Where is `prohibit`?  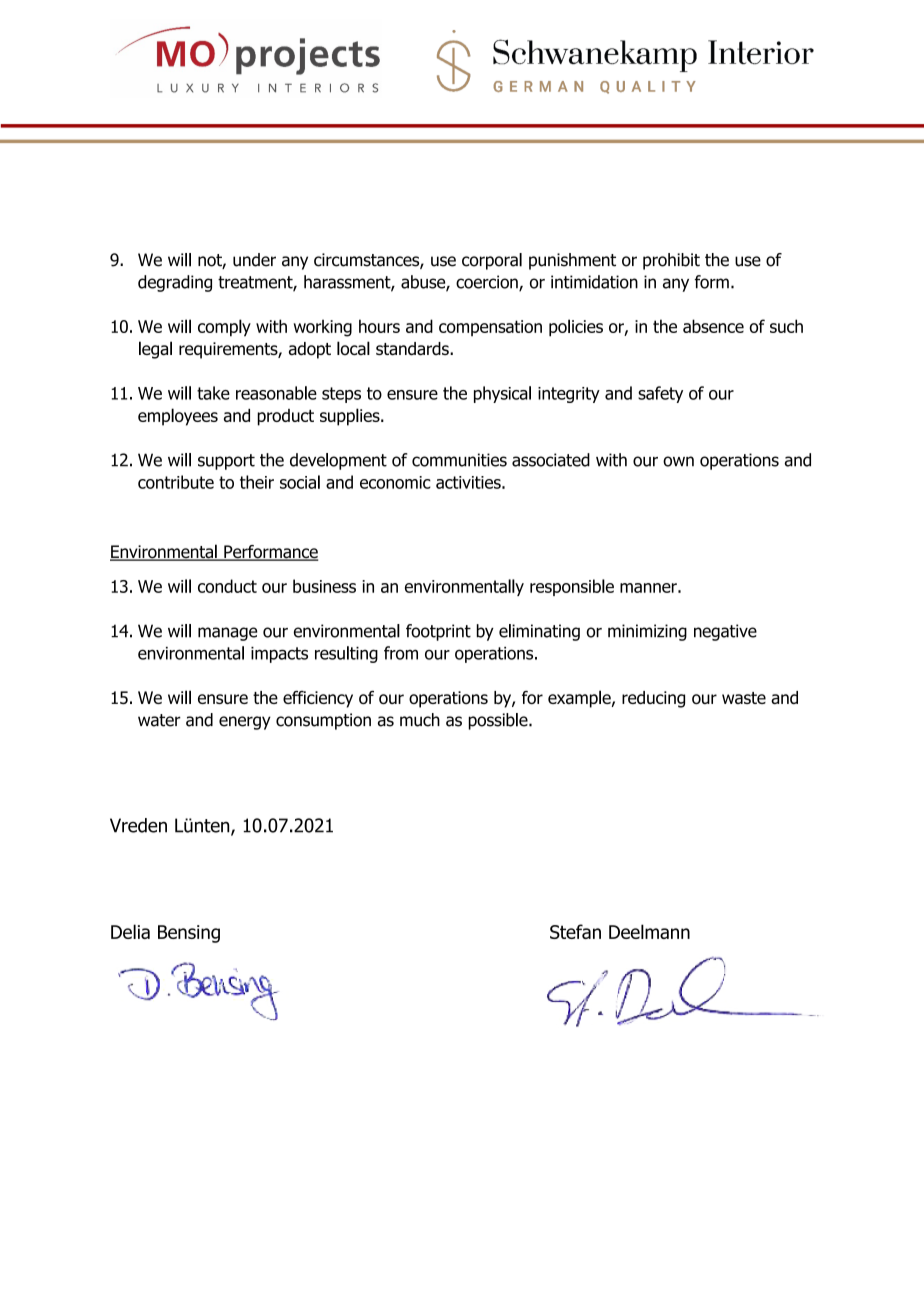
prohibit is located at coordinates (671, 261).
